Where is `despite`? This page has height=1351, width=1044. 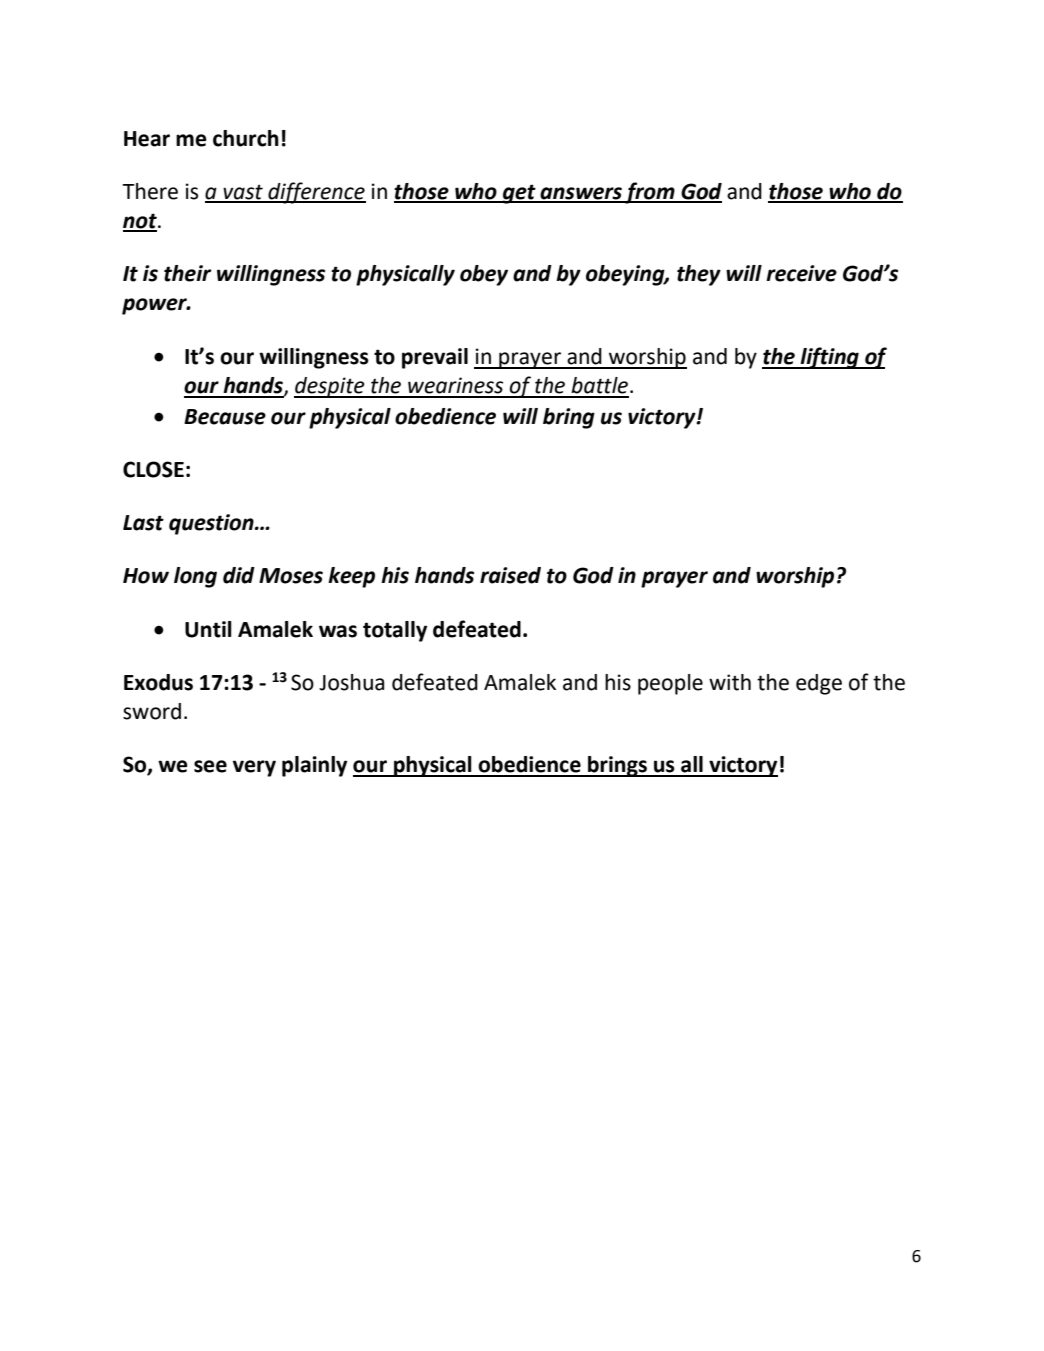 despite is located at coordinates (330, 387).
